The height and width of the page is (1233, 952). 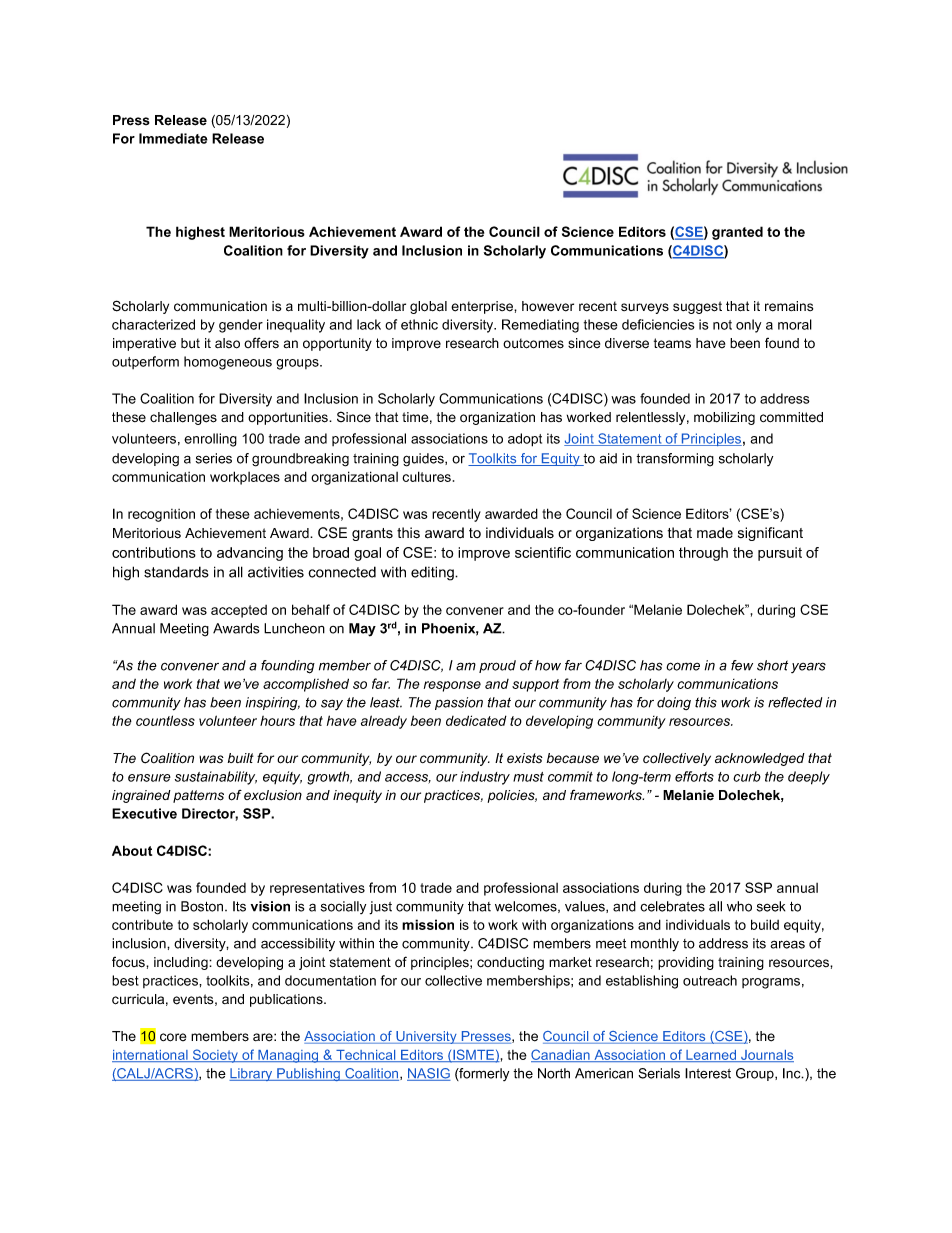 I want to click on patterns, so click(x=198, y=796).
